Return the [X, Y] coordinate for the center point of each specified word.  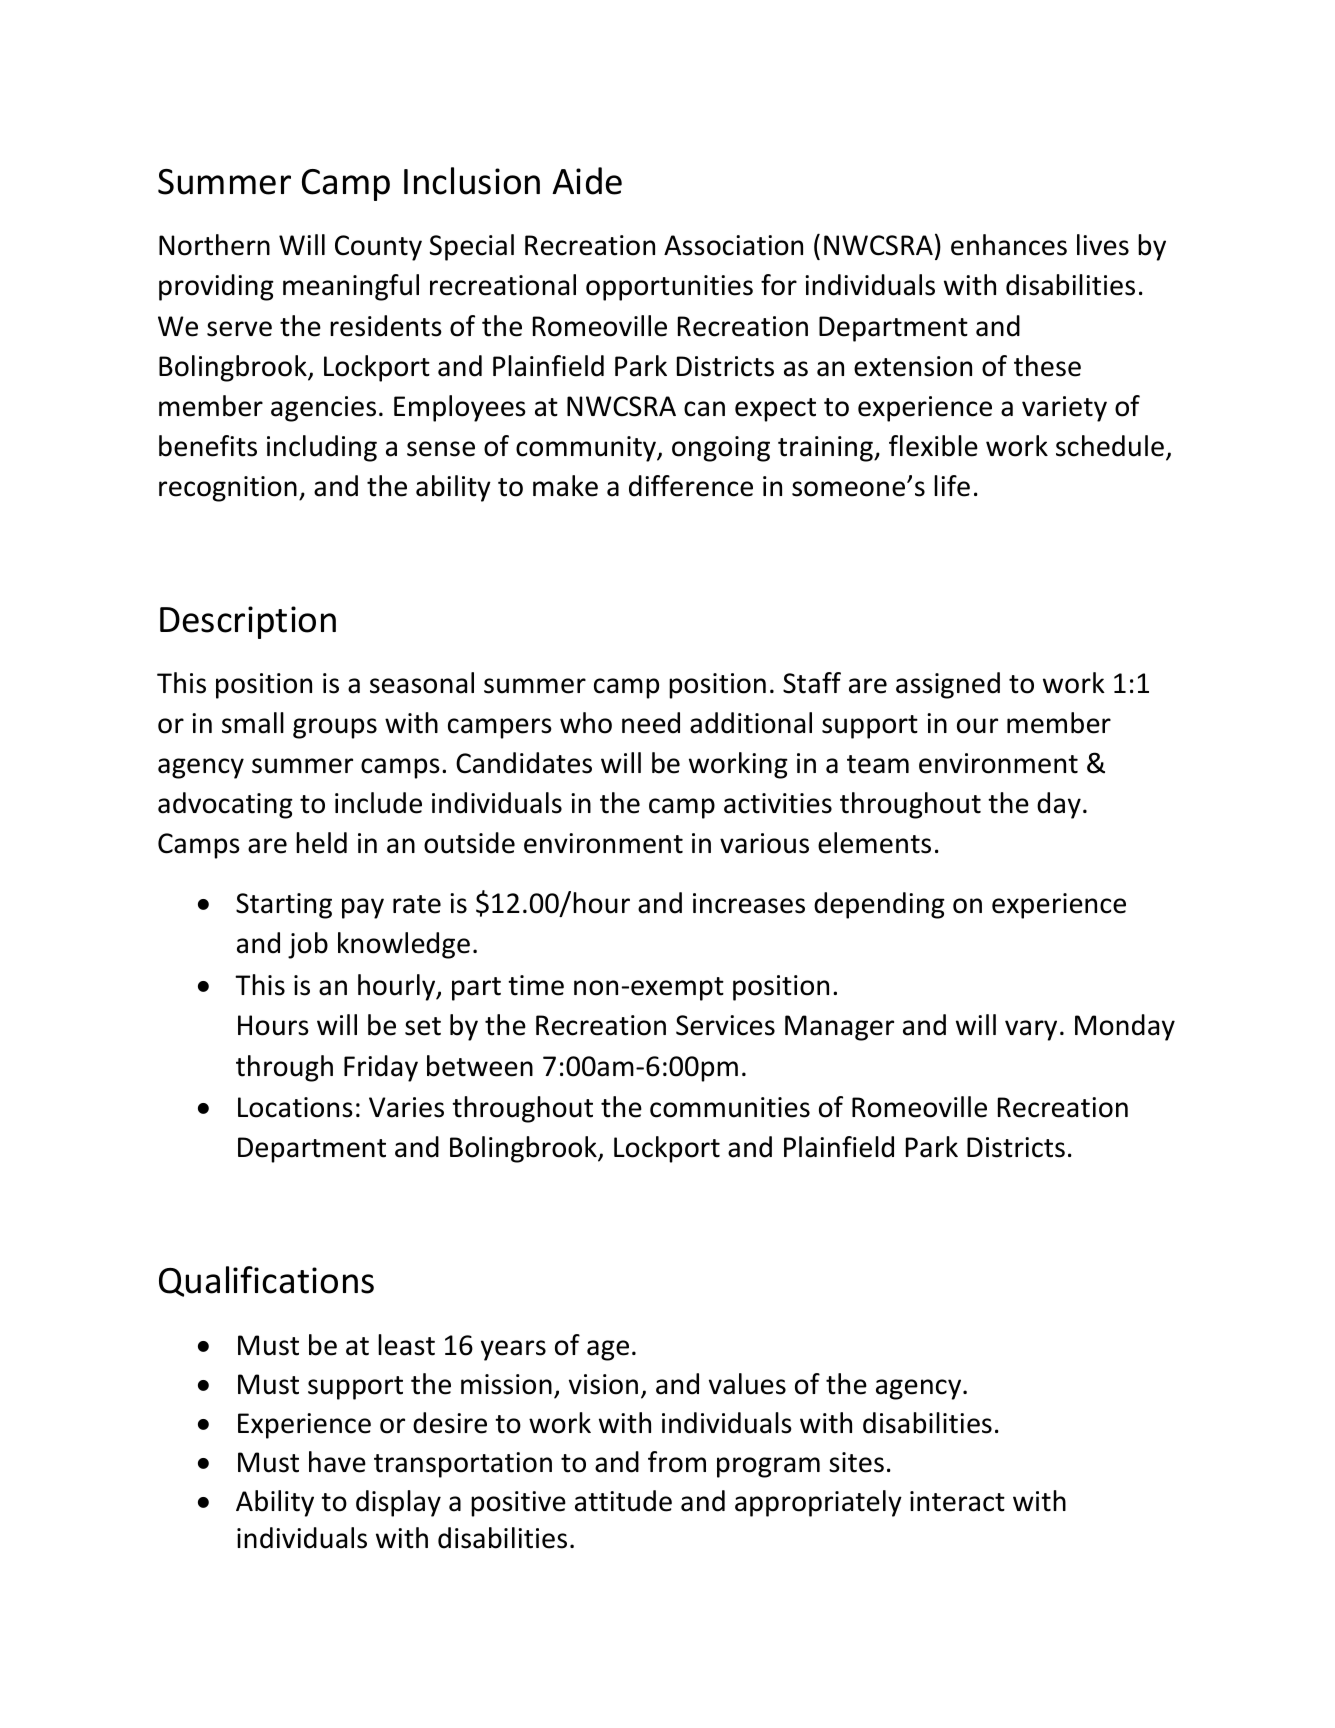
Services [725, 1025]
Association [733, 245]
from [677, 1462]
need [651, 723]
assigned [948, 685]
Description [248, 622]
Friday [381, 1068]
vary [1031, 1030]
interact [957, 1501]
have [337, 1462]
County [378, 248]
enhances [1009, 245]
